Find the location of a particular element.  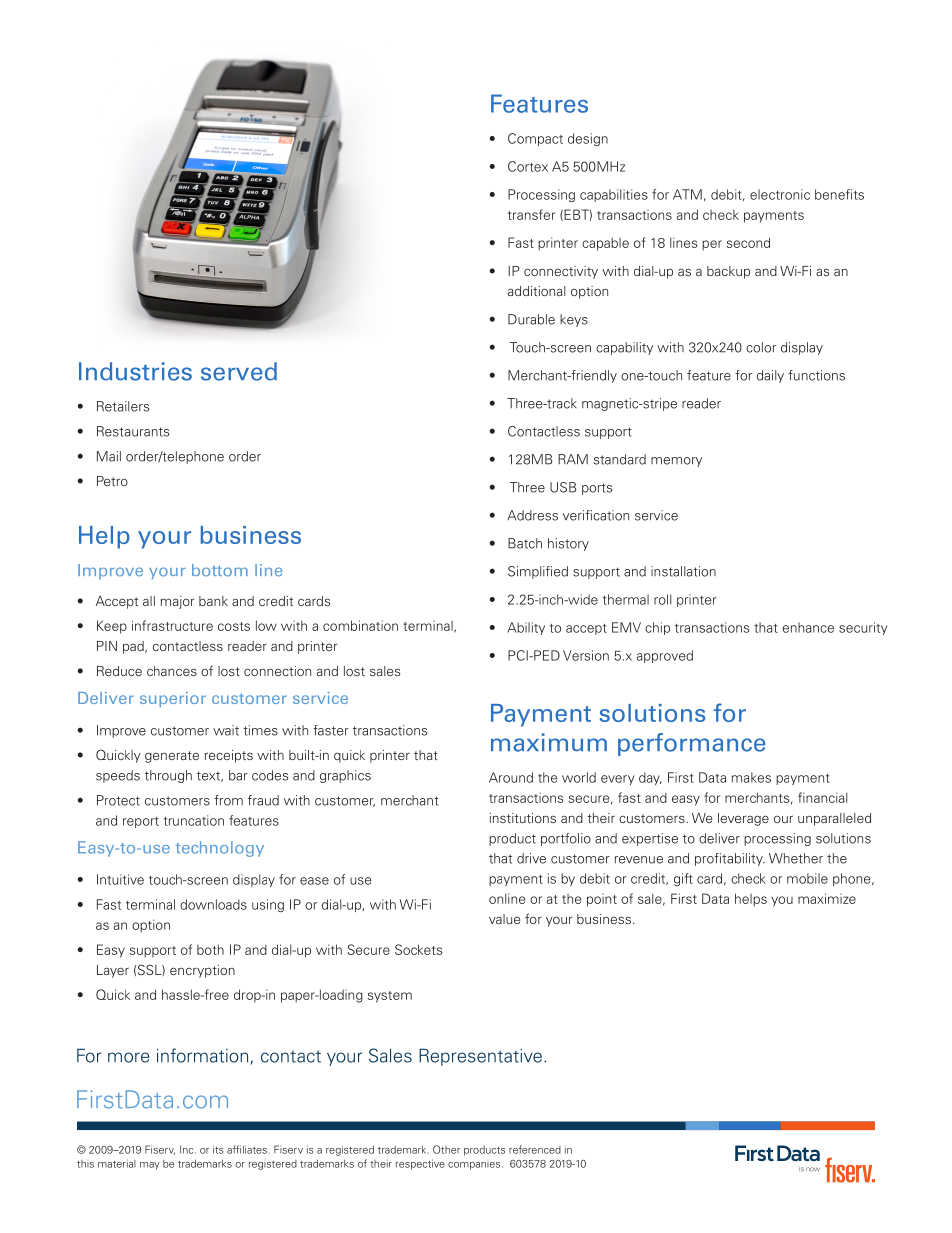

Industries is located at coordinates (135, 371).
